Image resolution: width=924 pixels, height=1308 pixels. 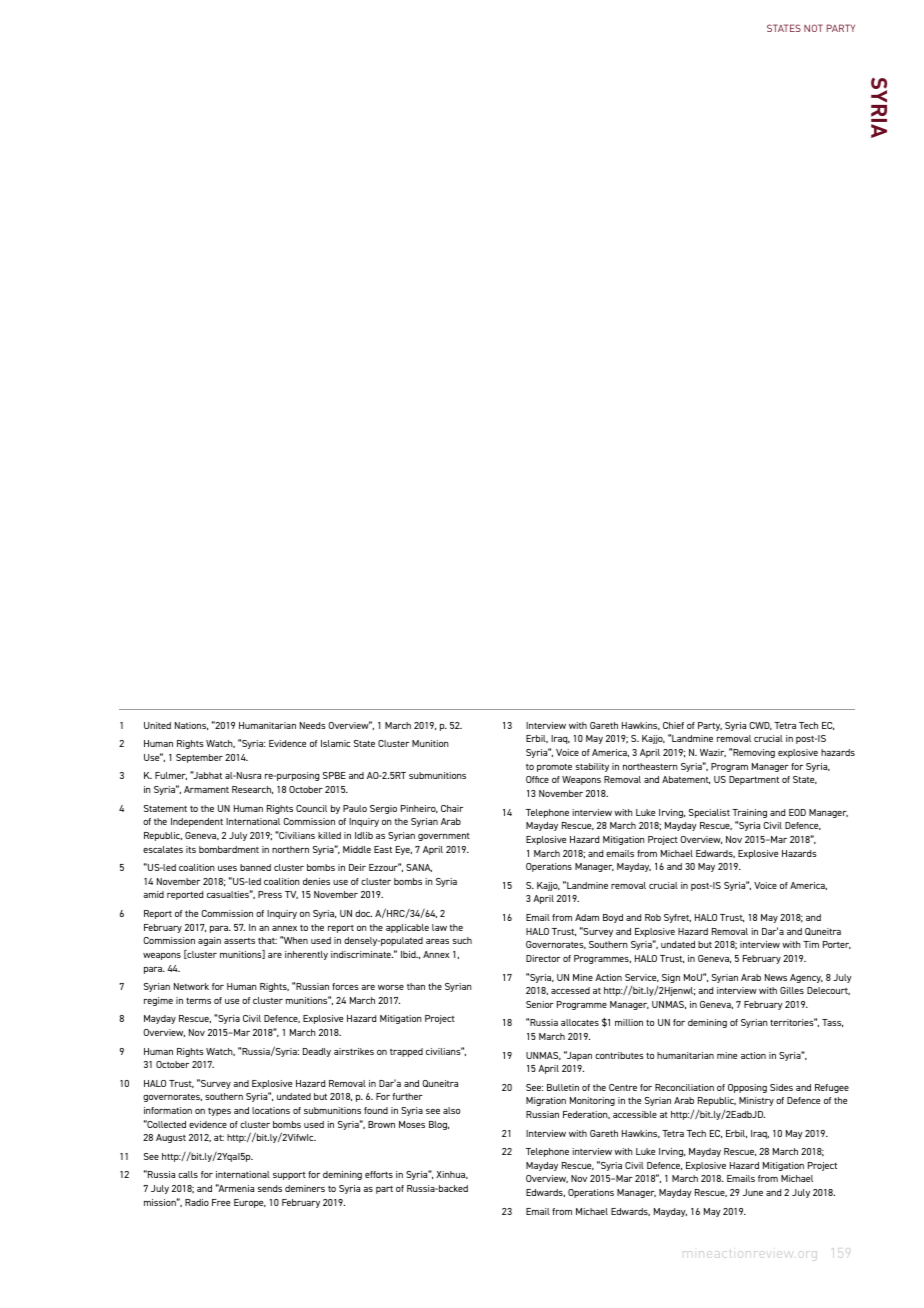 What do you see at coordinates (452, 808) in the document?
I see `Chair` at bounding box center [452, 808].
